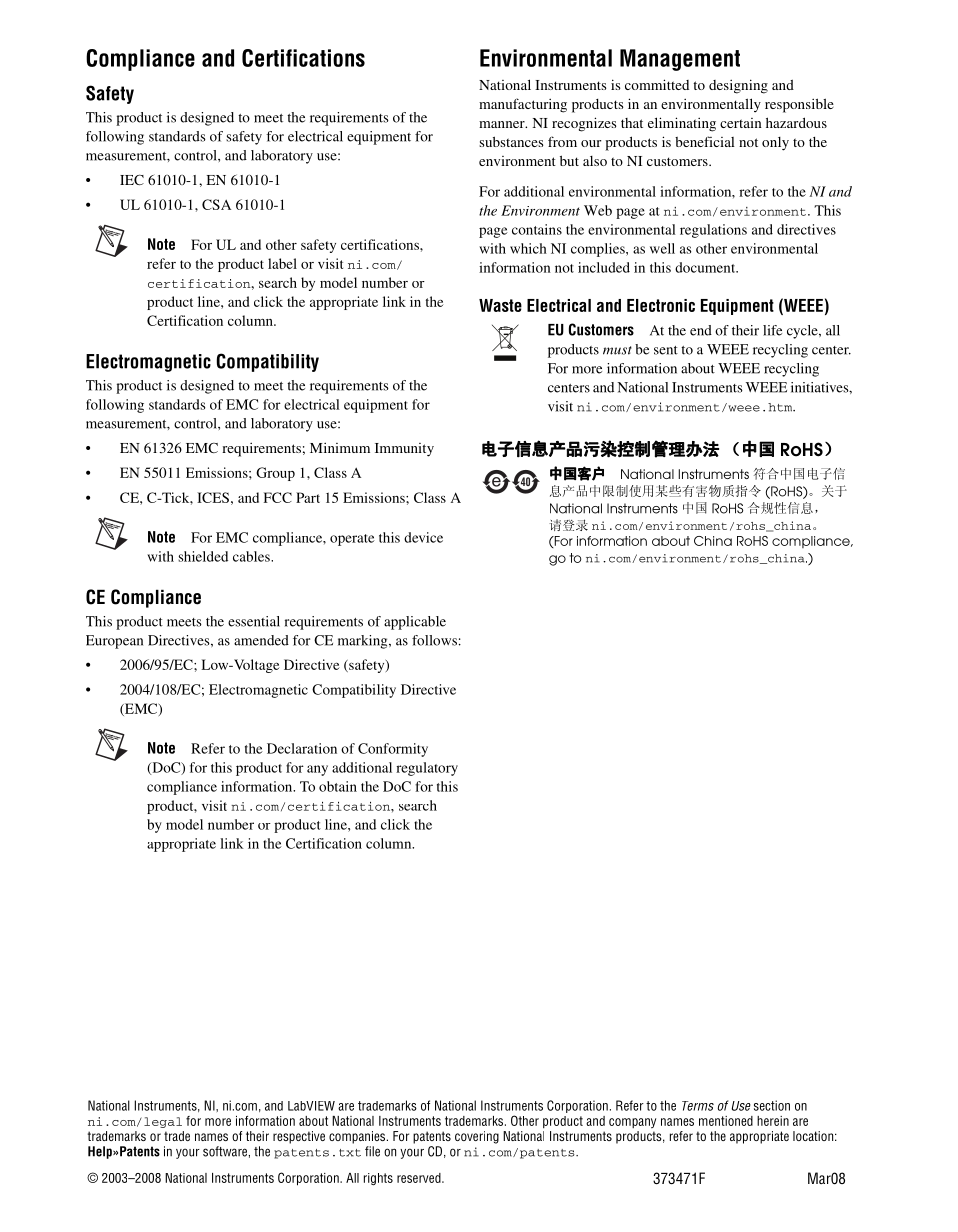 The width and height of the screenshot is (958, 1232). Describe the element at coordinates (500, 305) in the screenshot. I see `Waste` at that location.
